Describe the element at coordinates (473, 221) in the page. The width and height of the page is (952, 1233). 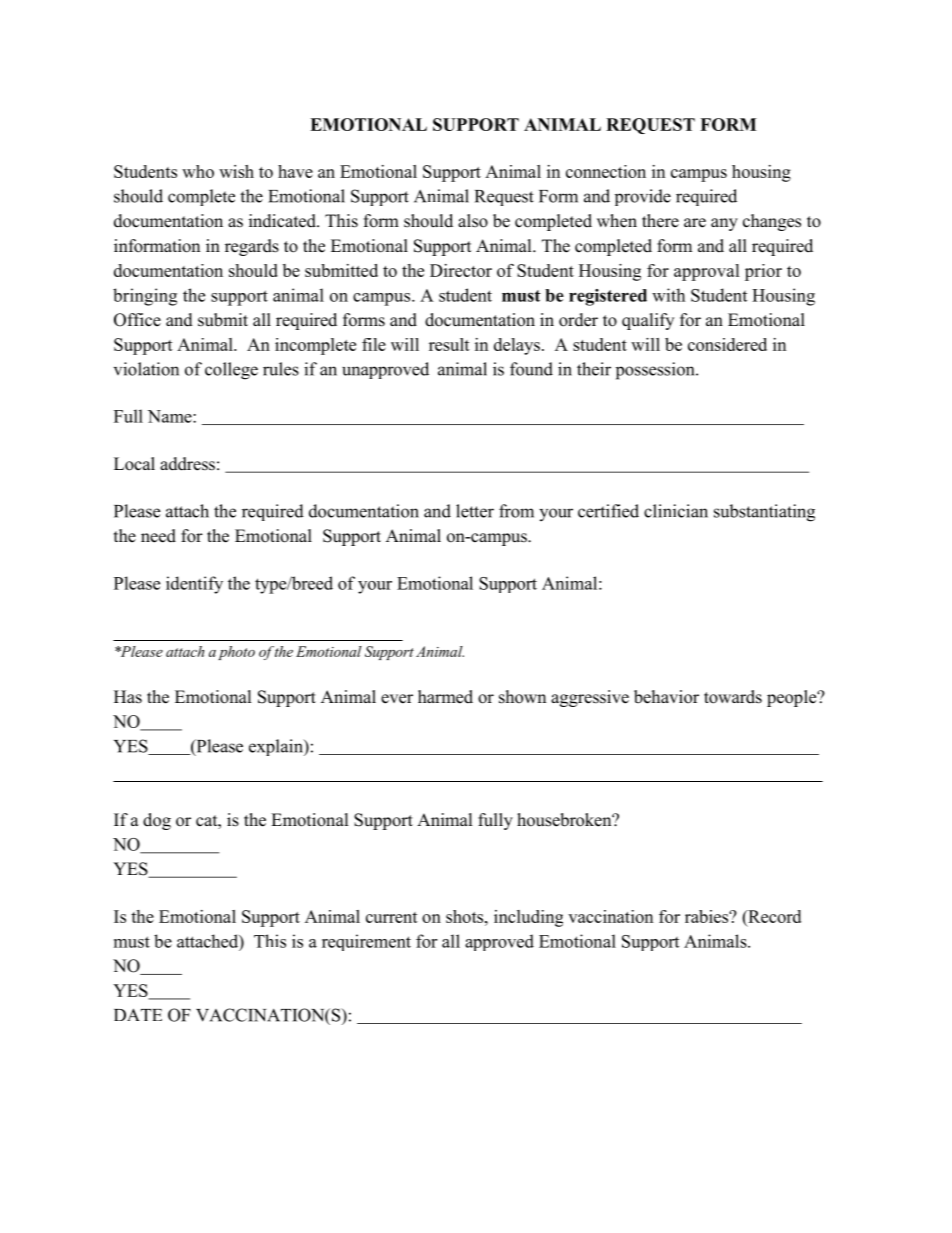
I see `also` at that location.
